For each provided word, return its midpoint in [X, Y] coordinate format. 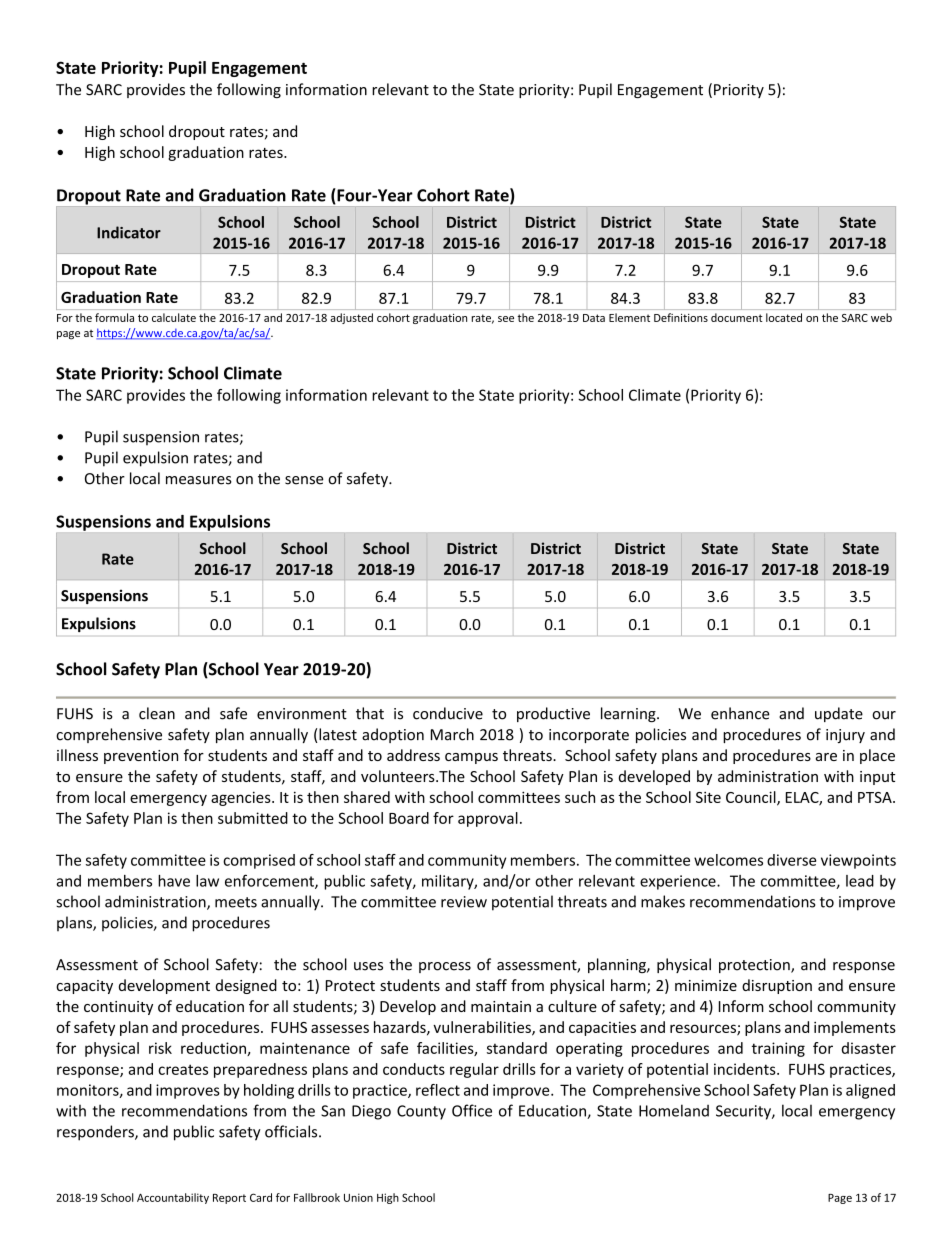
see [506, 319]
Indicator [129, 232]
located [784, 317]
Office [472, 1110]
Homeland [674, 1110]
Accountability [173, 1198]
